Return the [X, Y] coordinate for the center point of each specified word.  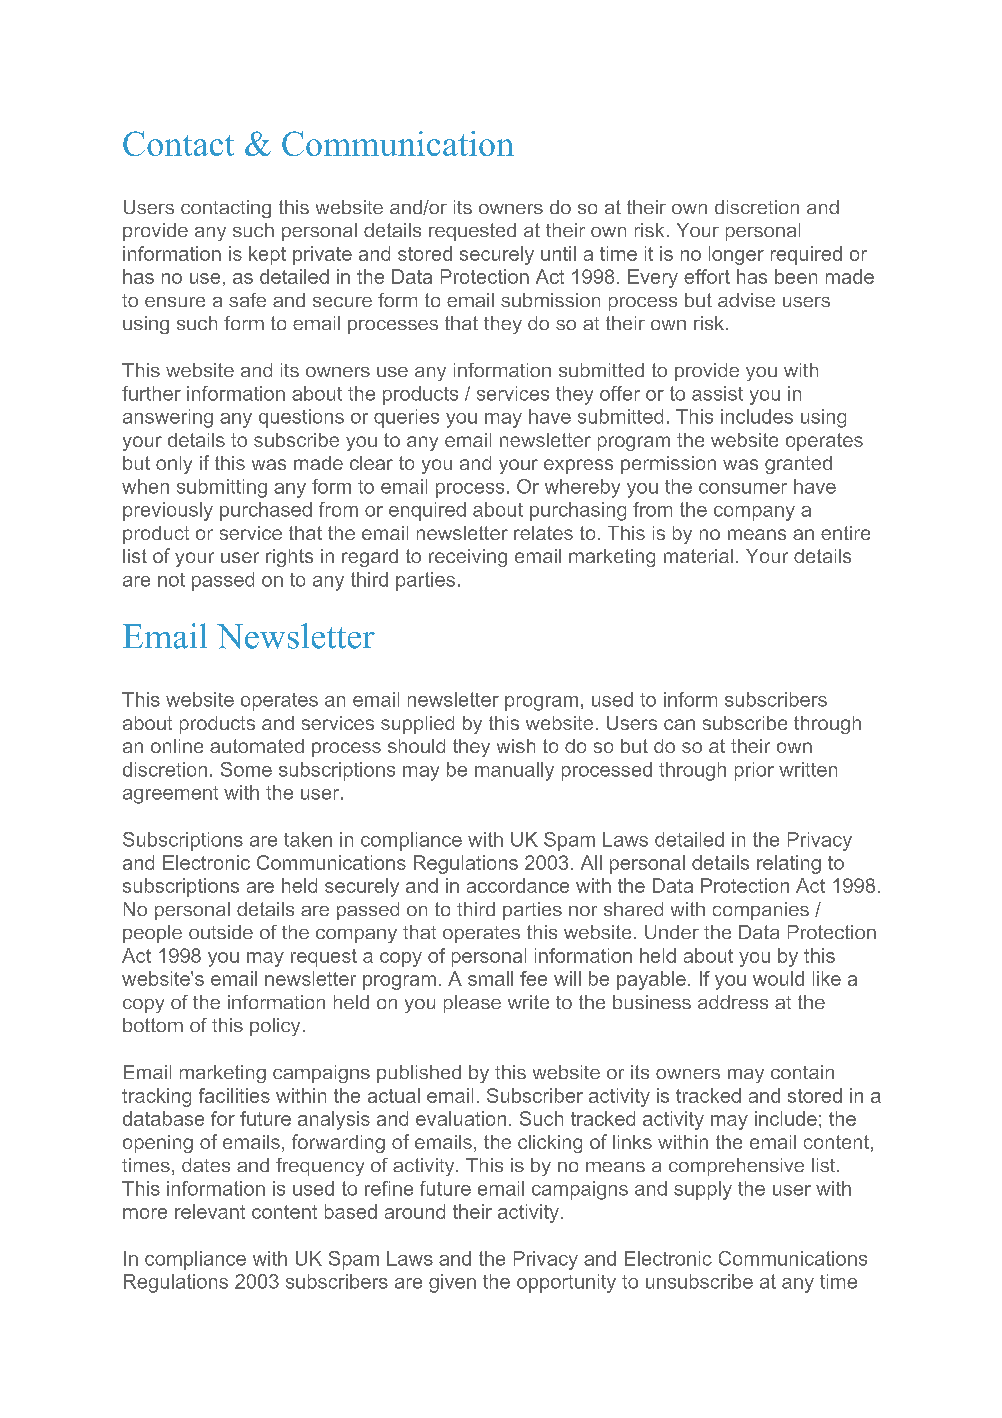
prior [754, 771]
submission [550, 300]
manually [514, 771]
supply [703, 1190]
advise [746, 300]
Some [246, 769]
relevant [210, 1211]
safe [247, 300]
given [452, 1283]
